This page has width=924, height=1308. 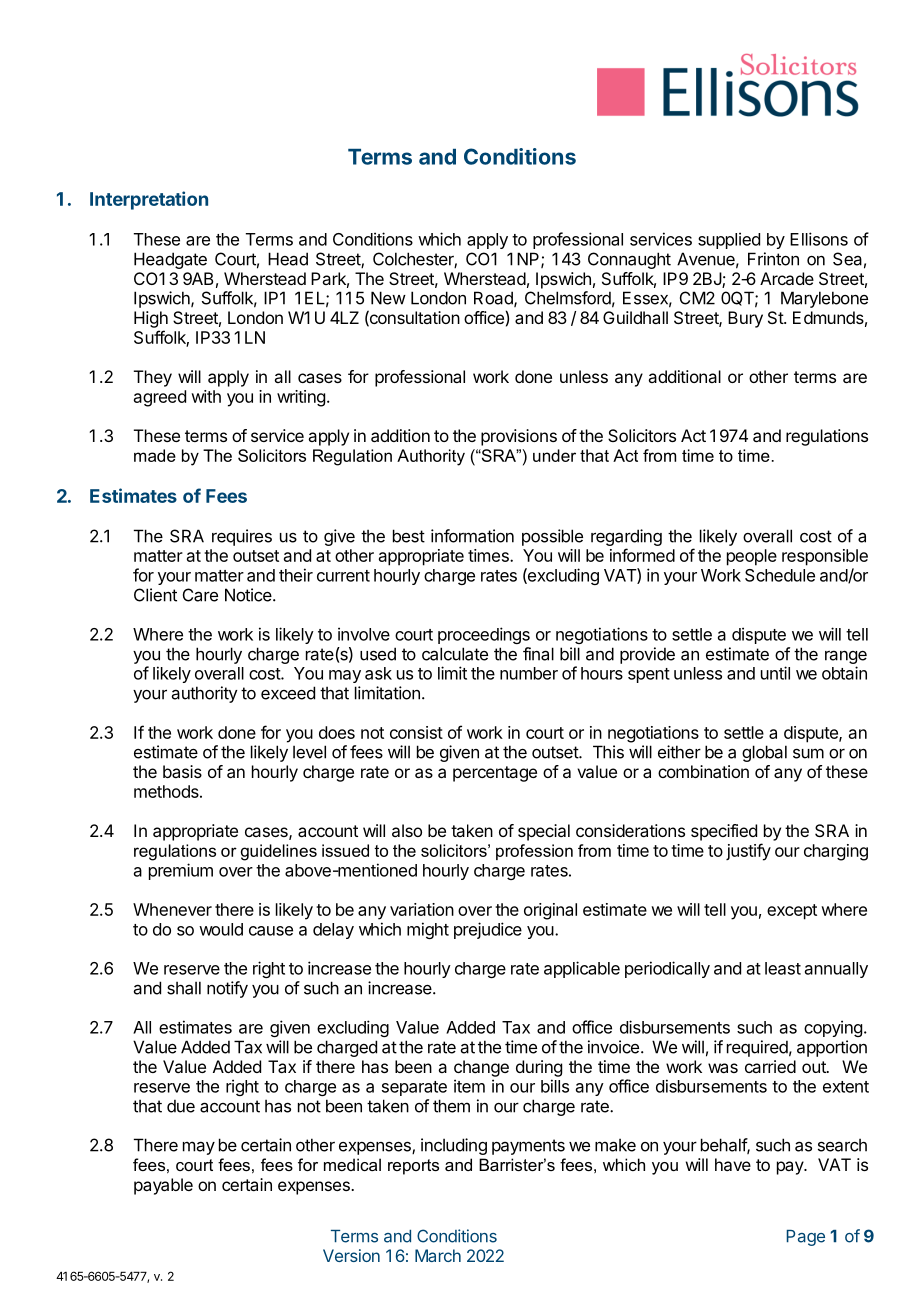 What do you see at coordinates (472, 536) in the page?
I see `information` at bounding box center [472, 536].
